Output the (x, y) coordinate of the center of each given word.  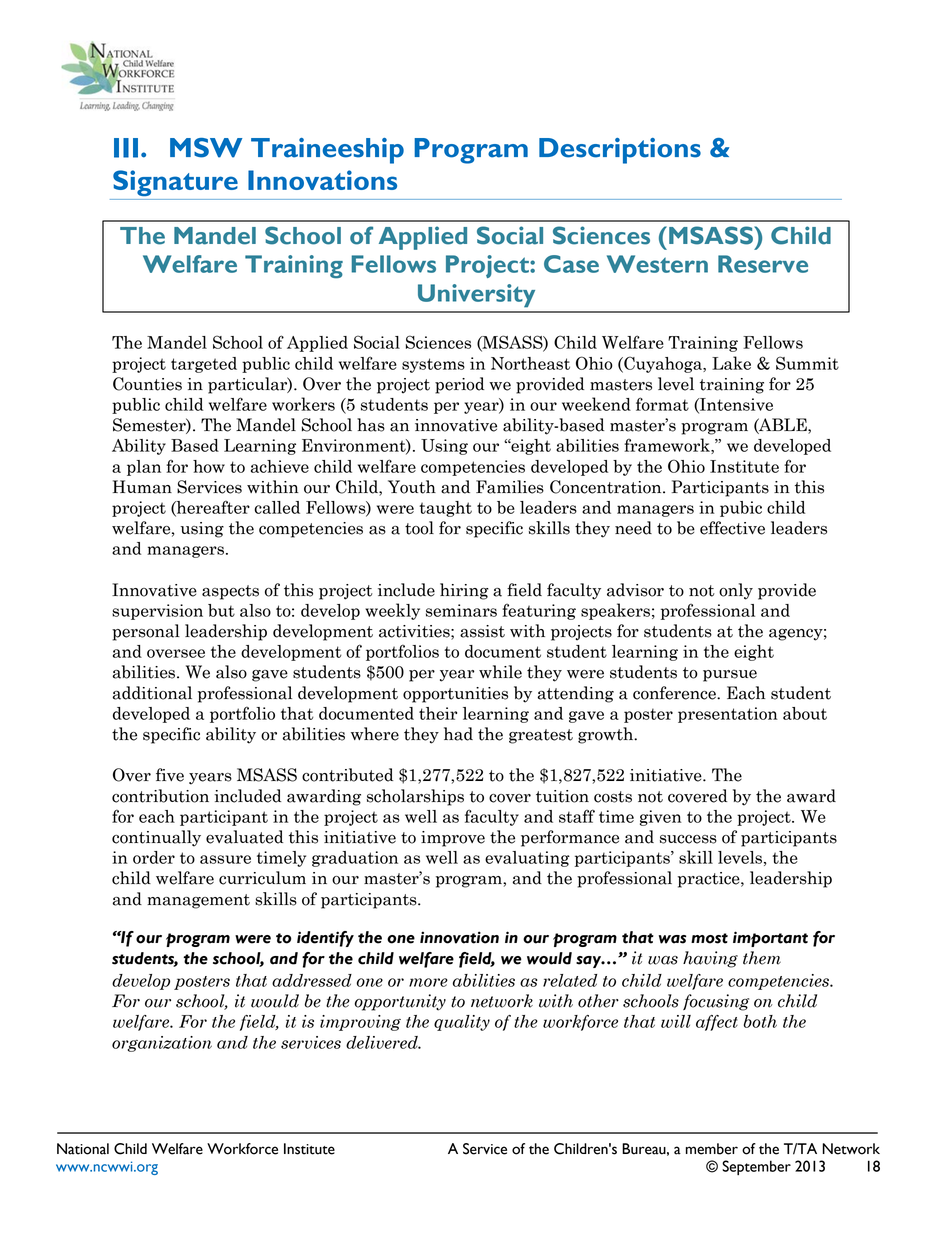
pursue (730, 676)
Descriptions (620, 151)
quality (462, 1023)
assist (482, 631)
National (83, 1149)
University (476, 296)
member (712, 1149)
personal (146, 632)
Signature (175, 183)
